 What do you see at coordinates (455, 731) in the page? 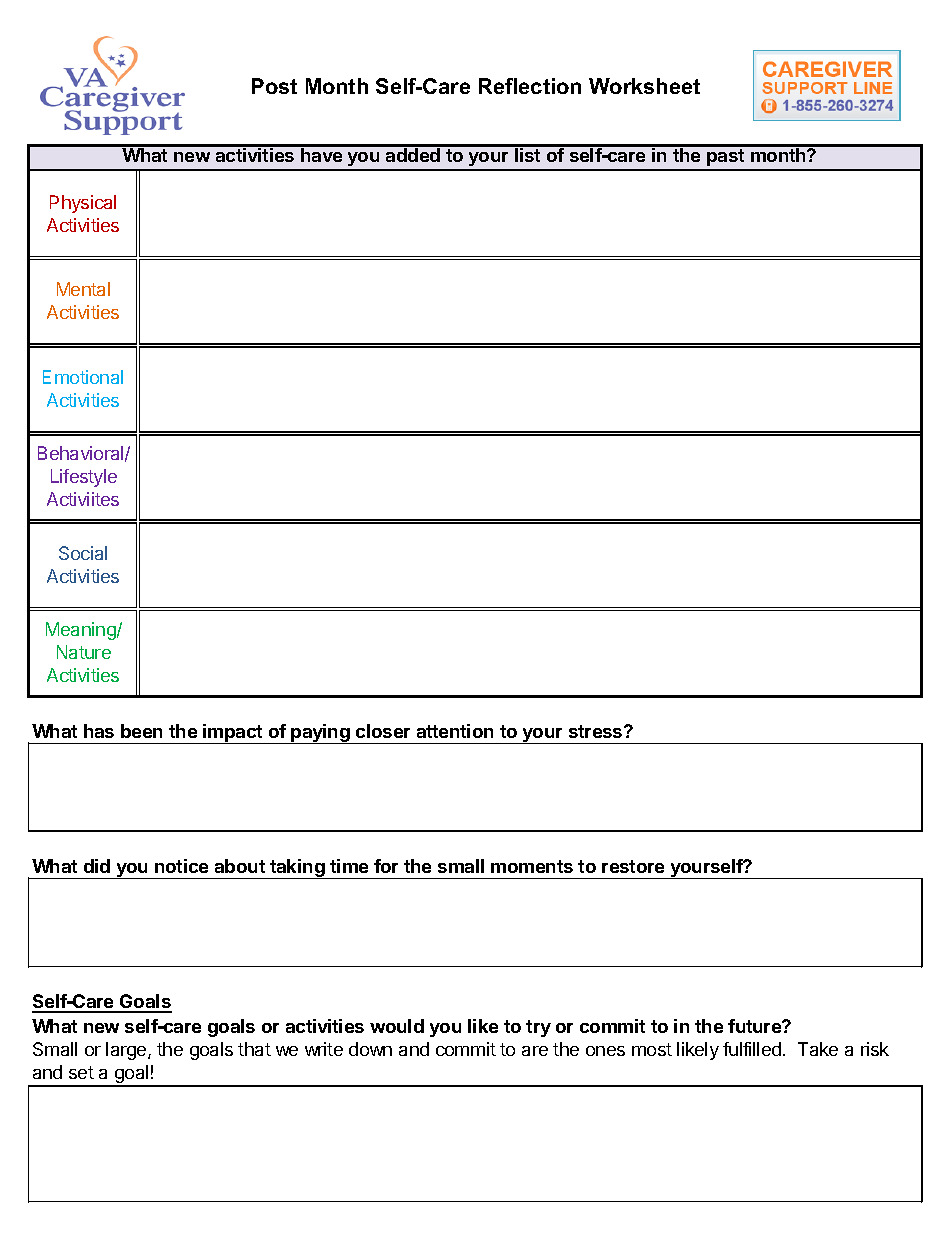
I see `attention` at bounding box center [455, 731].
